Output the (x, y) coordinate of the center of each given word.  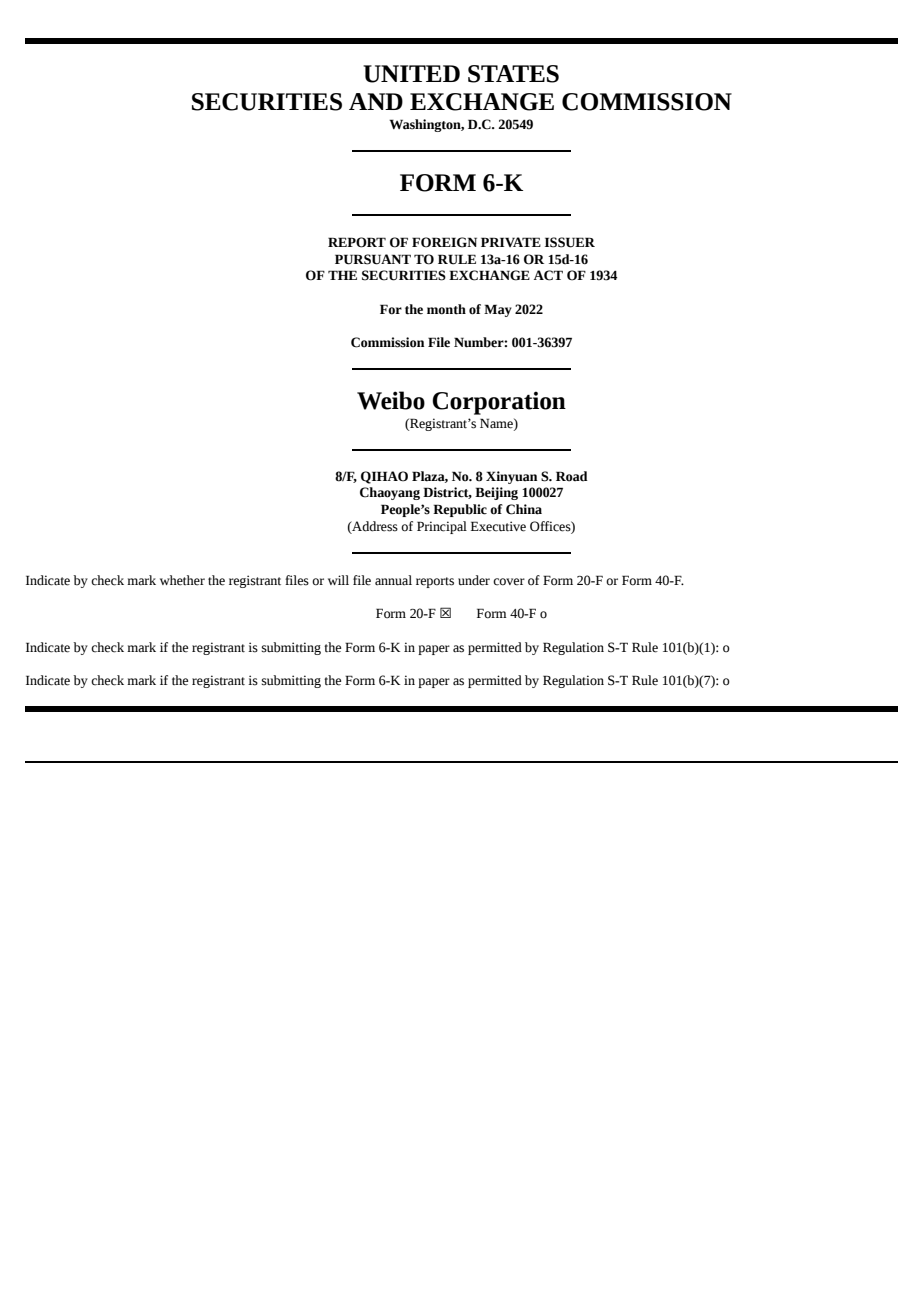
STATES (513, 74)
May (498, 310)
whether (182, 580)
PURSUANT (373, 259)
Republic (460, 510)
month (446, 309)
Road (572, 476)
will (338, 580)
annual (393, 580)
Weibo (391, 400)
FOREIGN (444, 242)
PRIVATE (511, 242)
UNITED (411, 74)
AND (376, 101)
